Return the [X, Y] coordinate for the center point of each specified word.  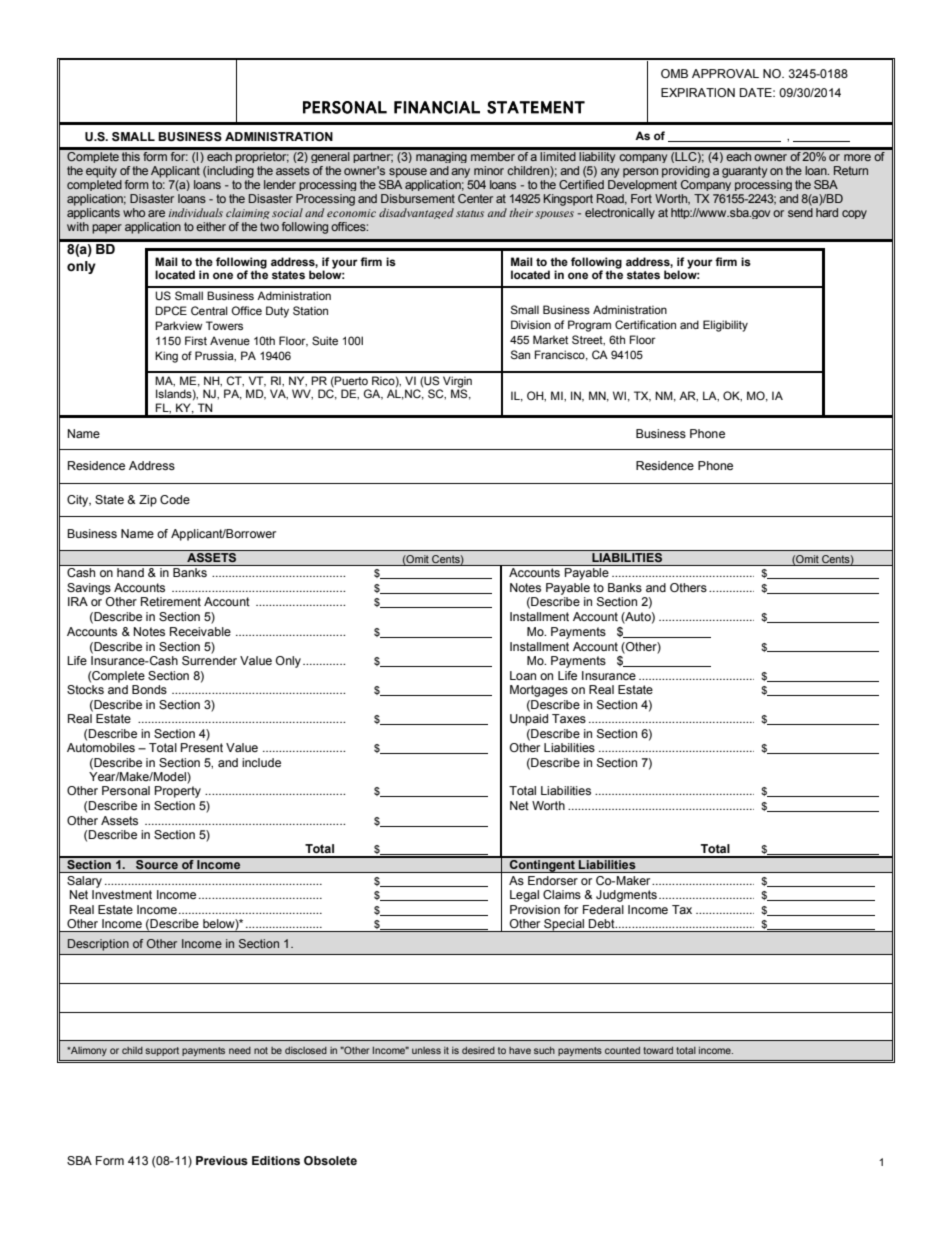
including [230, 172]
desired [478, 1050]
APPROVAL [725, 73]
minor [489, 170]
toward [658, 1050]
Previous [222, 1160]
